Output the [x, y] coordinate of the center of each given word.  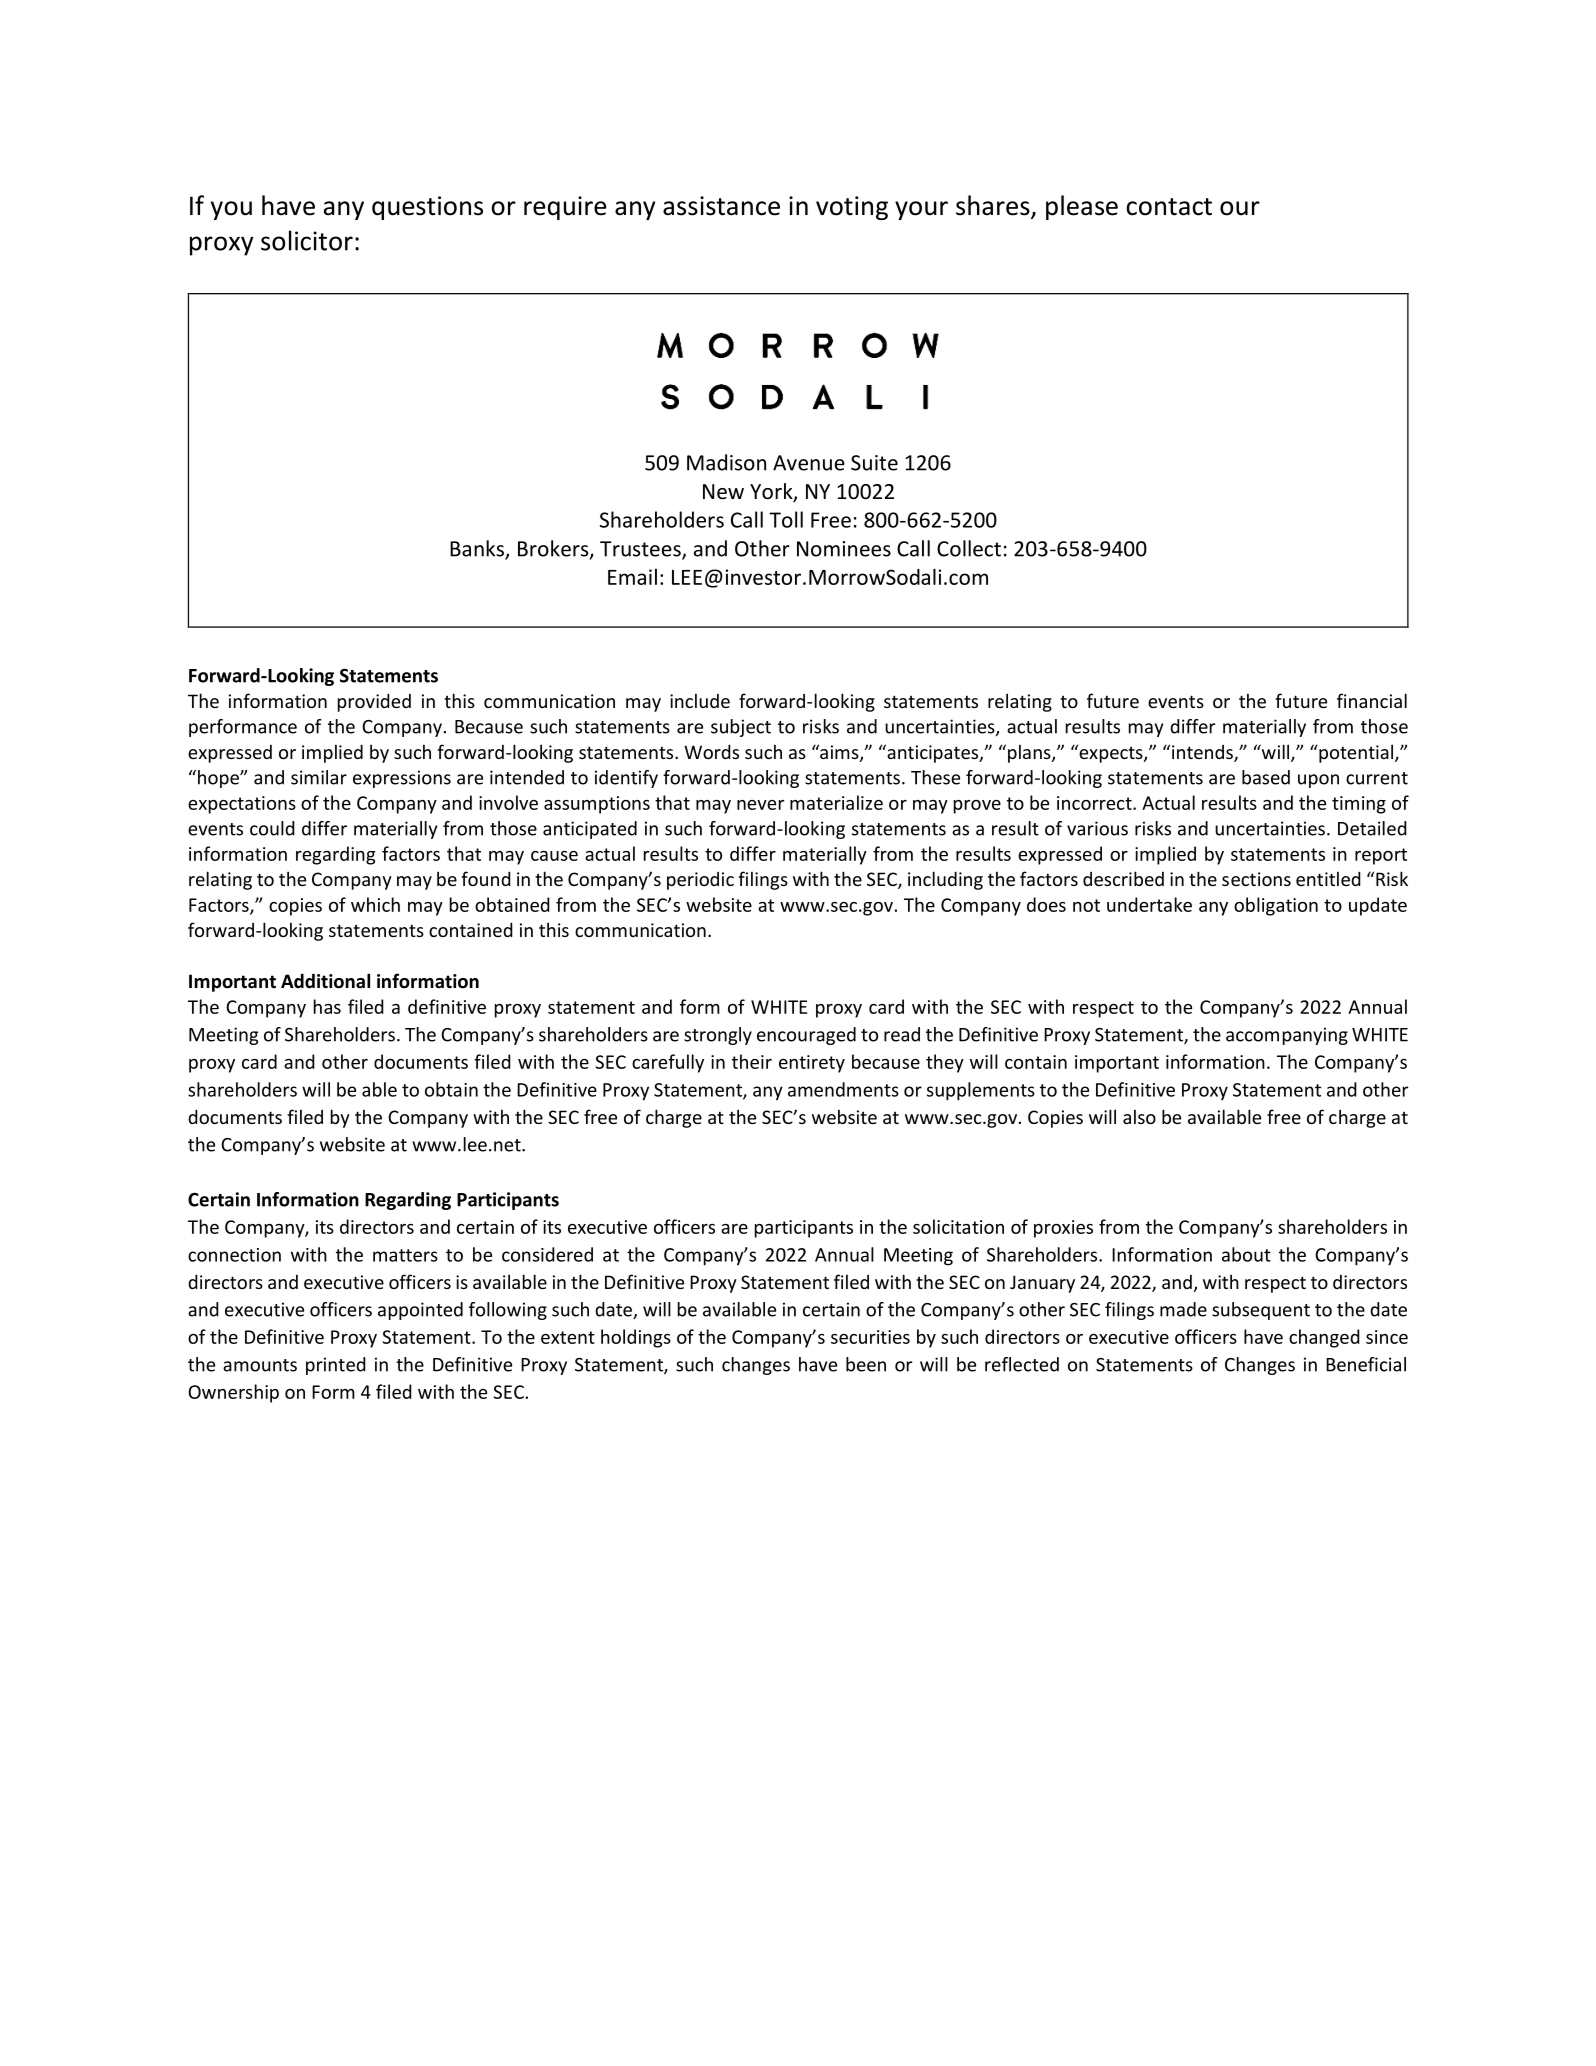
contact [1169, 207]
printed [336, 1366]
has [327, 1006]
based [1266, 777]
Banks [478, 549]
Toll [786, 519]
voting [852, 208]
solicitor [307, 240]
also [1139, 1116]
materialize [836, 802]
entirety [812, 1064]
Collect [969, 548]
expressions [402, 779]
